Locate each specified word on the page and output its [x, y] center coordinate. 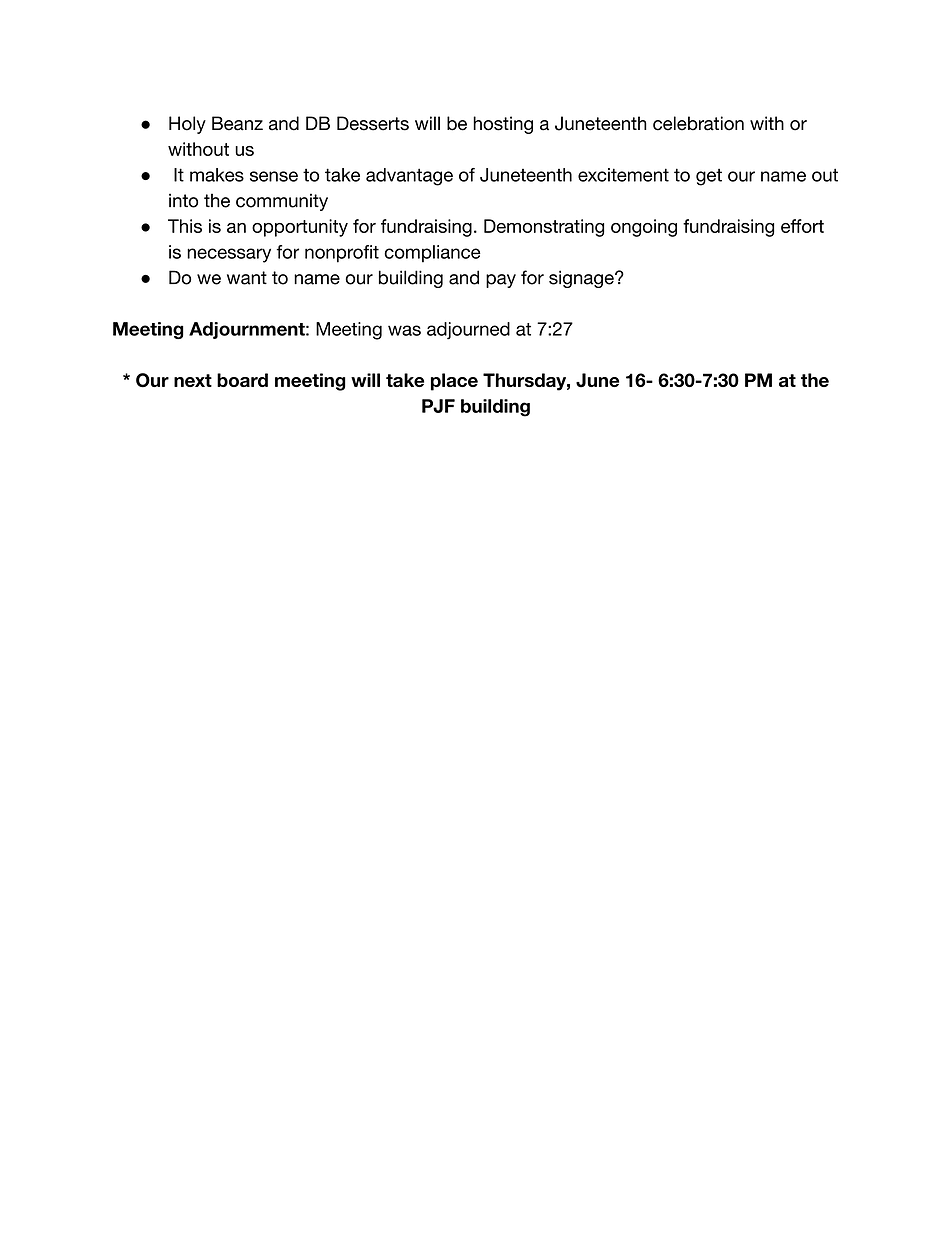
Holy [187, 125]
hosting [503, 125]
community [282, 202]
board [242, 380]
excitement [623, 175]
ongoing [644, 228]
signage [582, 279]
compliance [432, 254]
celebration [698, 123]
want [247, 278]
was [404, 330]
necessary [229, 255]
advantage [409, 177]
